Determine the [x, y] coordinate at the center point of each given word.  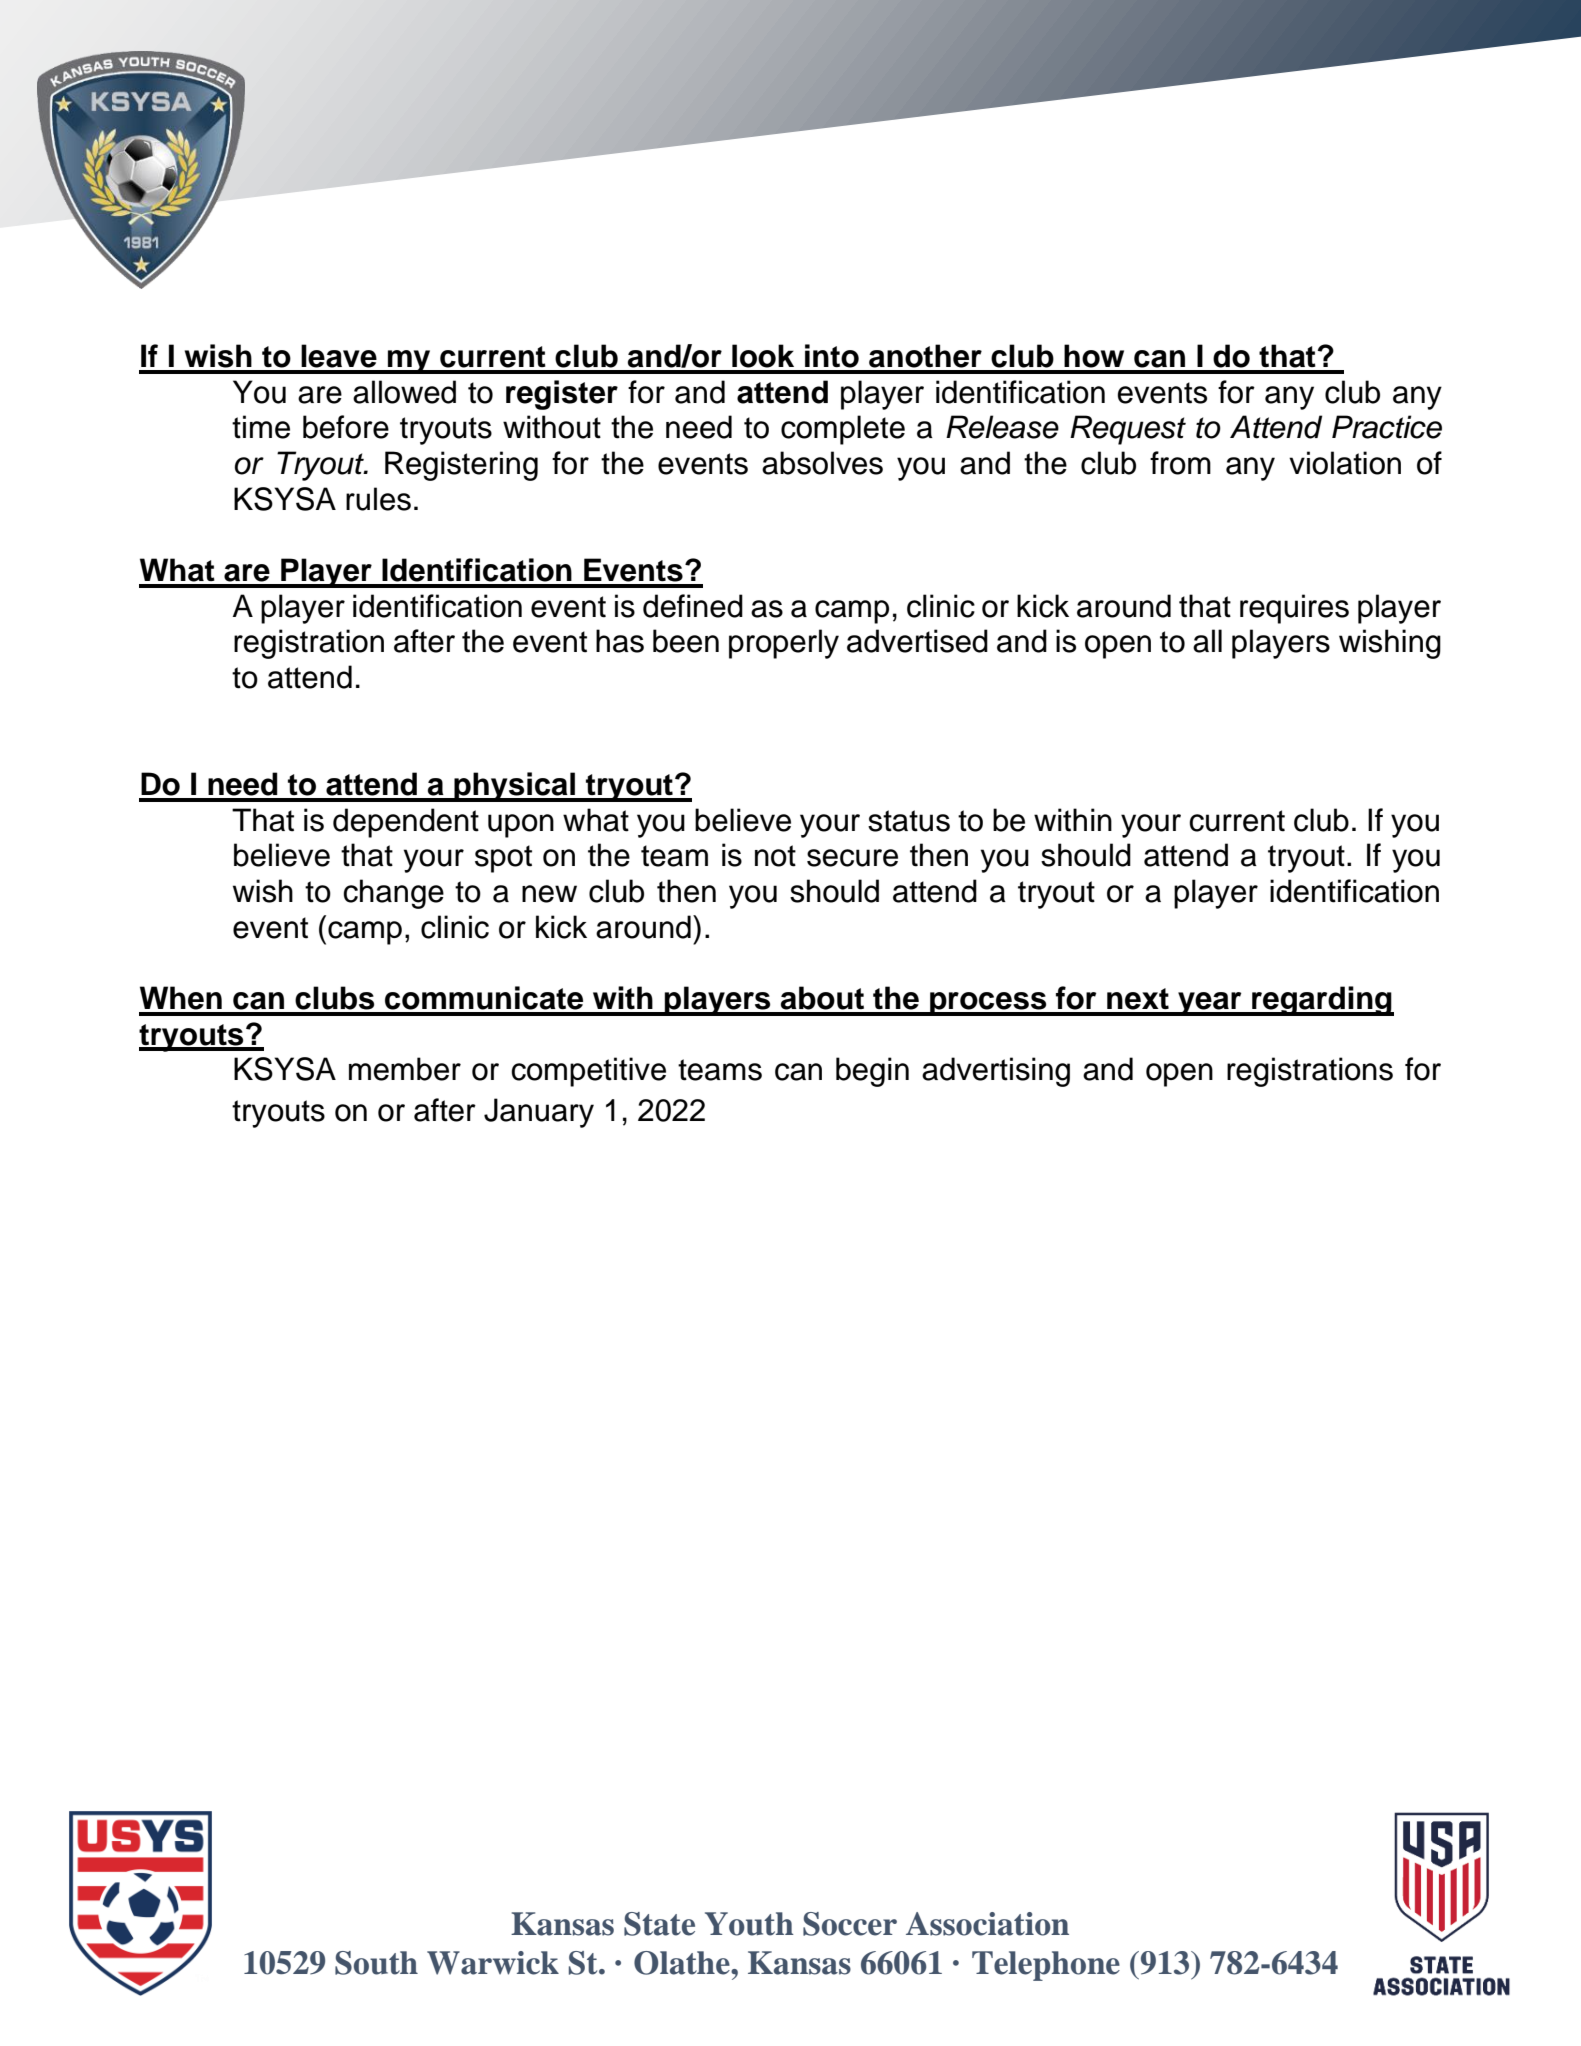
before [346, 427]
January [539, 1113]
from [1180, 463]
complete [843, 430]
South [376, 1963]
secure [852, 858]
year [1210, 1004]
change [393, 894]
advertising [996, 1072]
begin [872, 1072]
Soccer [850, 1924]
